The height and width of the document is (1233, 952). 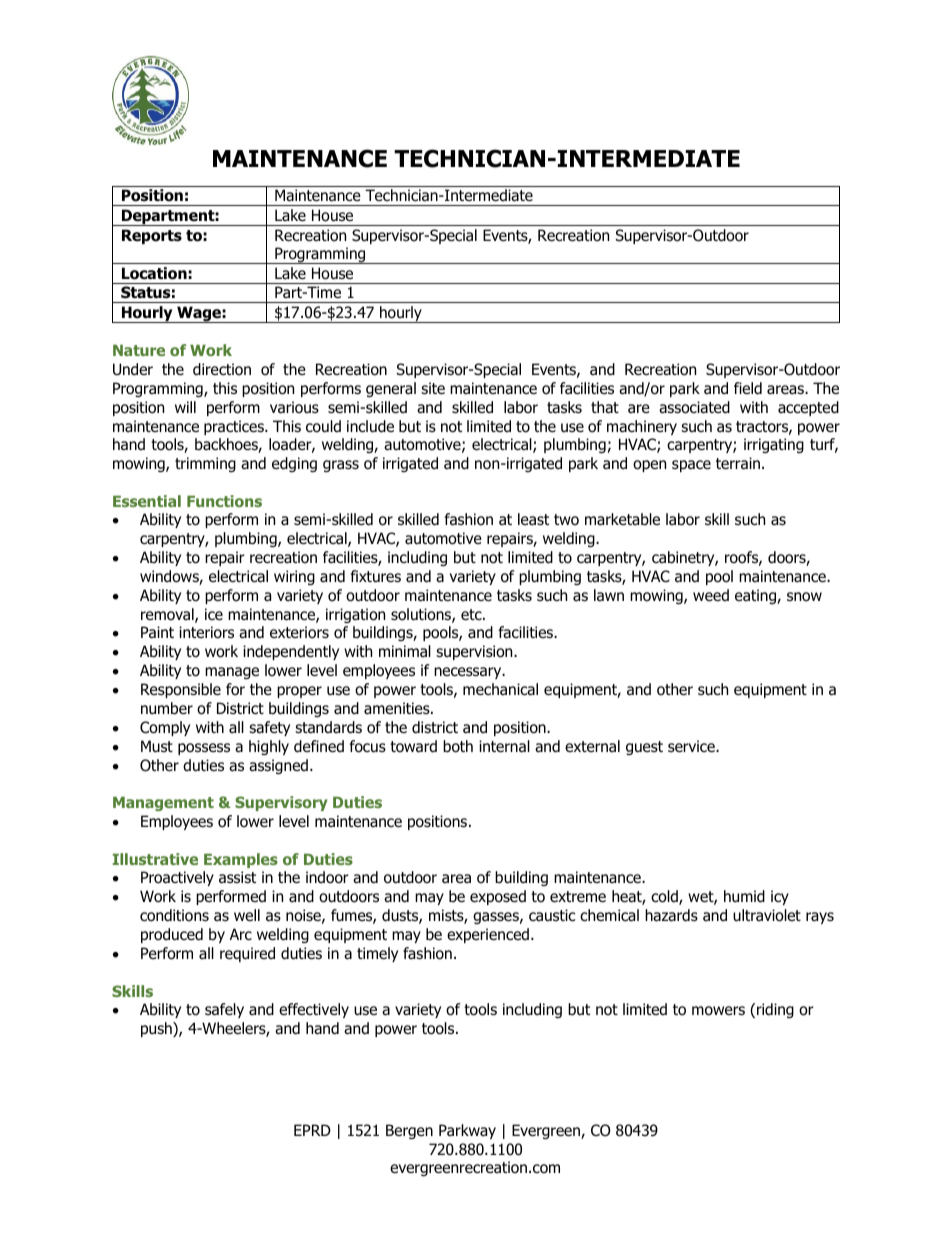 I want to click on necessary, so click(x=469, y=673).
